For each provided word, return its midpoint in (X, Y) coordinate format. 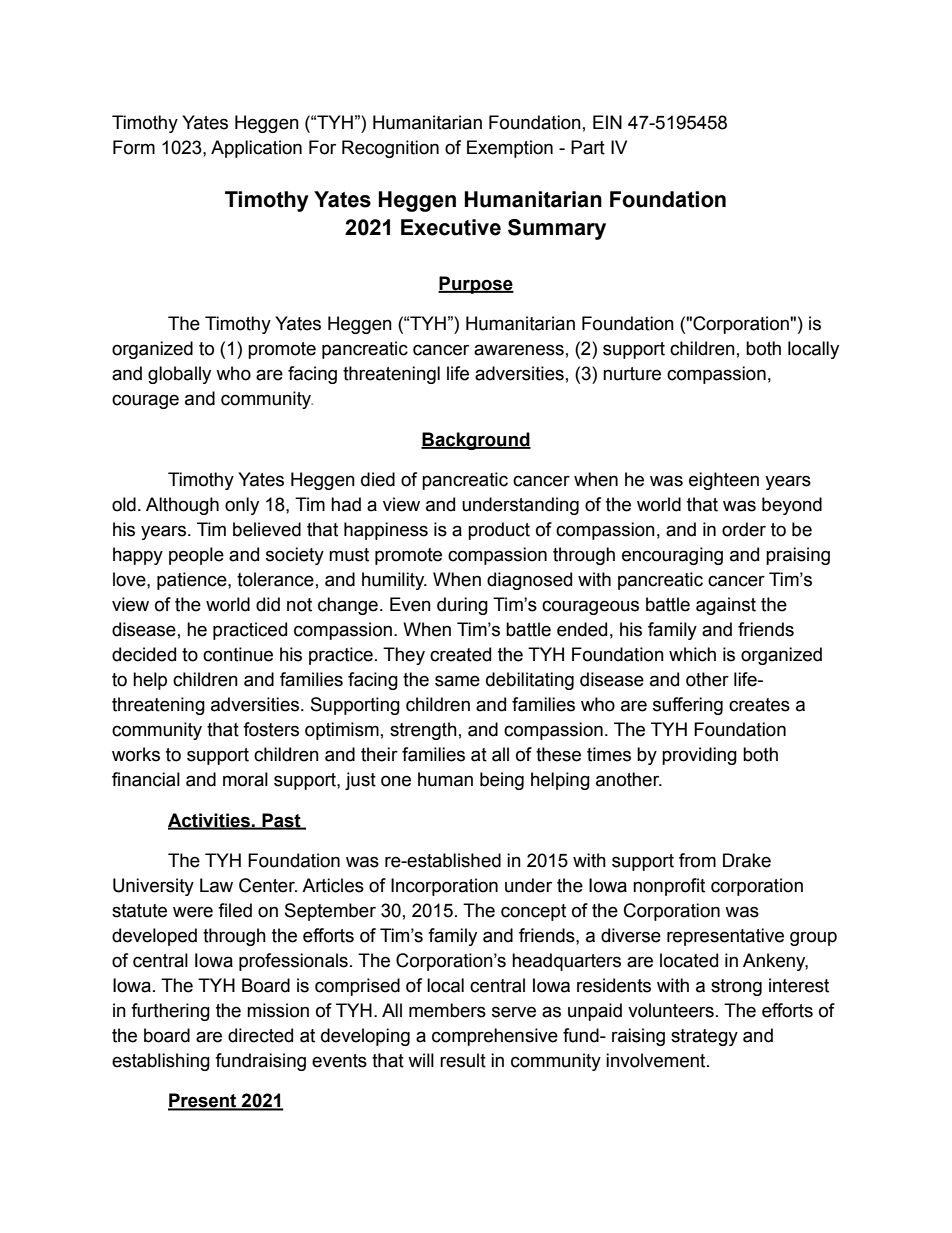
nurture (632, 374)
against (726, 606)
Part (588, 147)
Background (476, 441)
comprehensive (495, 1037)
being (502, 781)
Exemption (510, 149)
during (462, 606)
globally (179, 375)
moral (245, 779)
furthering (170, 1012)
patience (193, 581)
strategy (704, 1037)
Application (256, 149)
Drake (747, 860)
